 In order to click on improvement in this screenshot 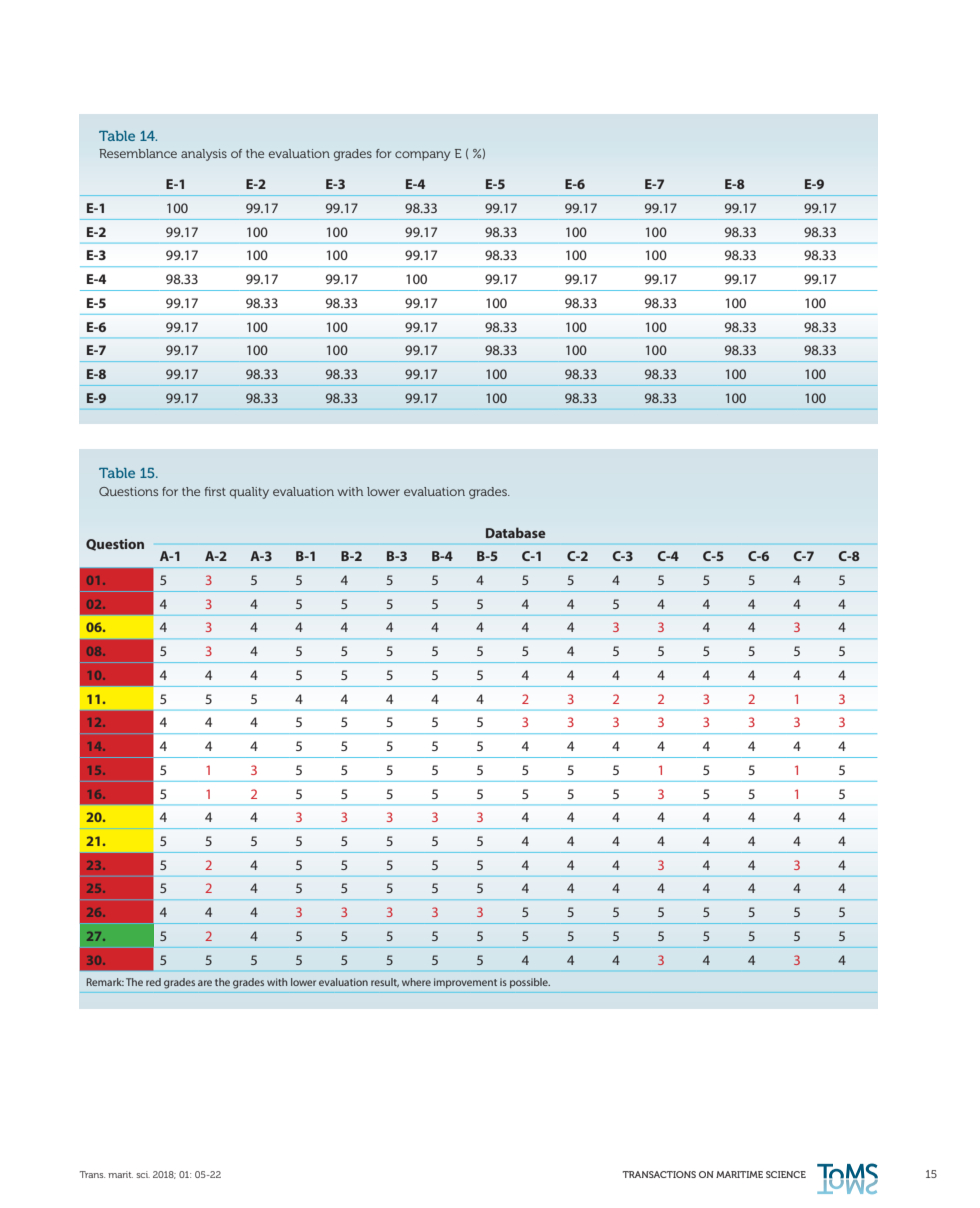, I will do `click(465, 983)`.
